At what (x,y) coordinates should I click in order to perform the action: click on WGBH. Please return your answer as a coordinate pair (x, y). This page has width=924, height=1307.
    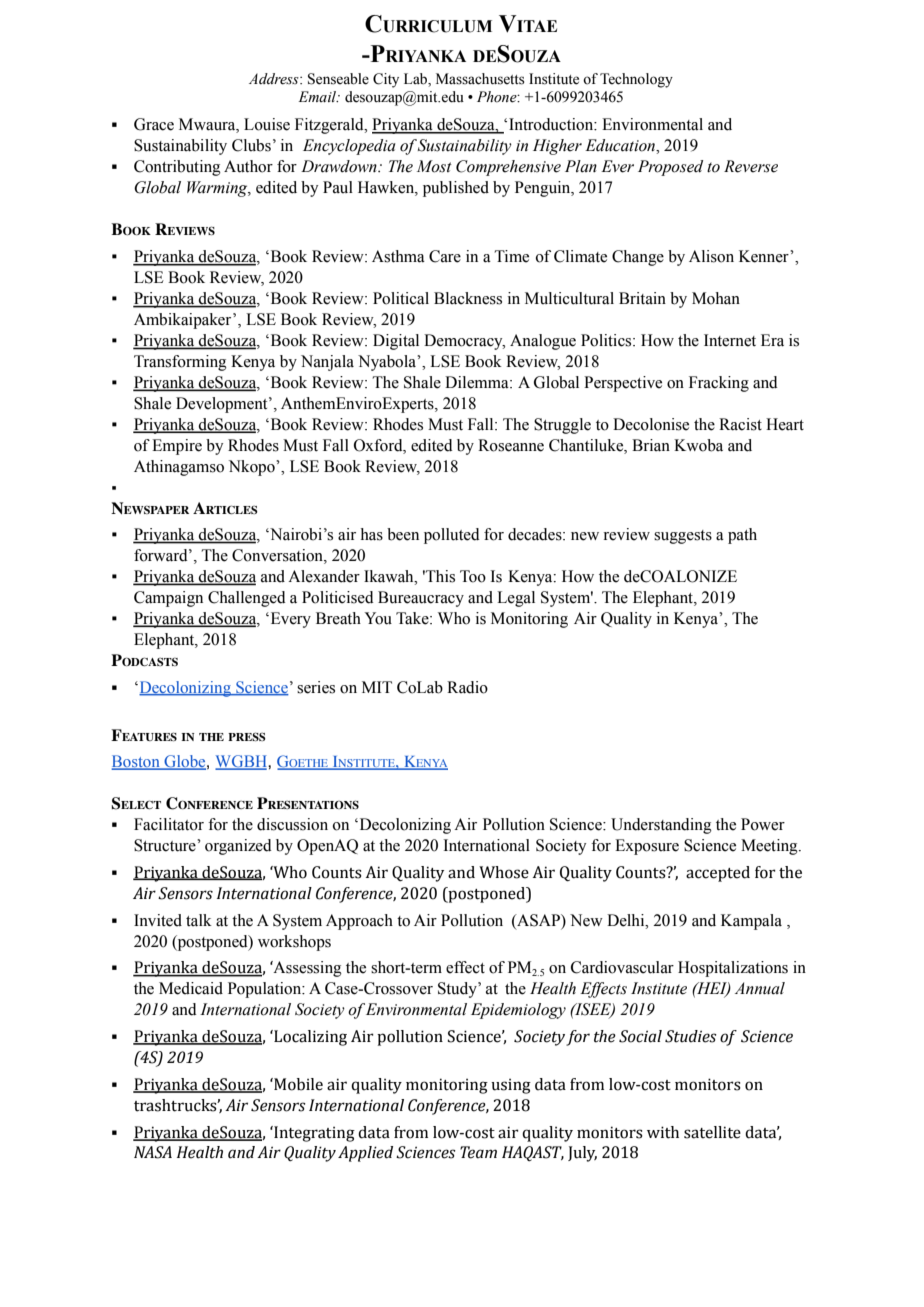
    Looking at the image, I should click on (242, 762).
